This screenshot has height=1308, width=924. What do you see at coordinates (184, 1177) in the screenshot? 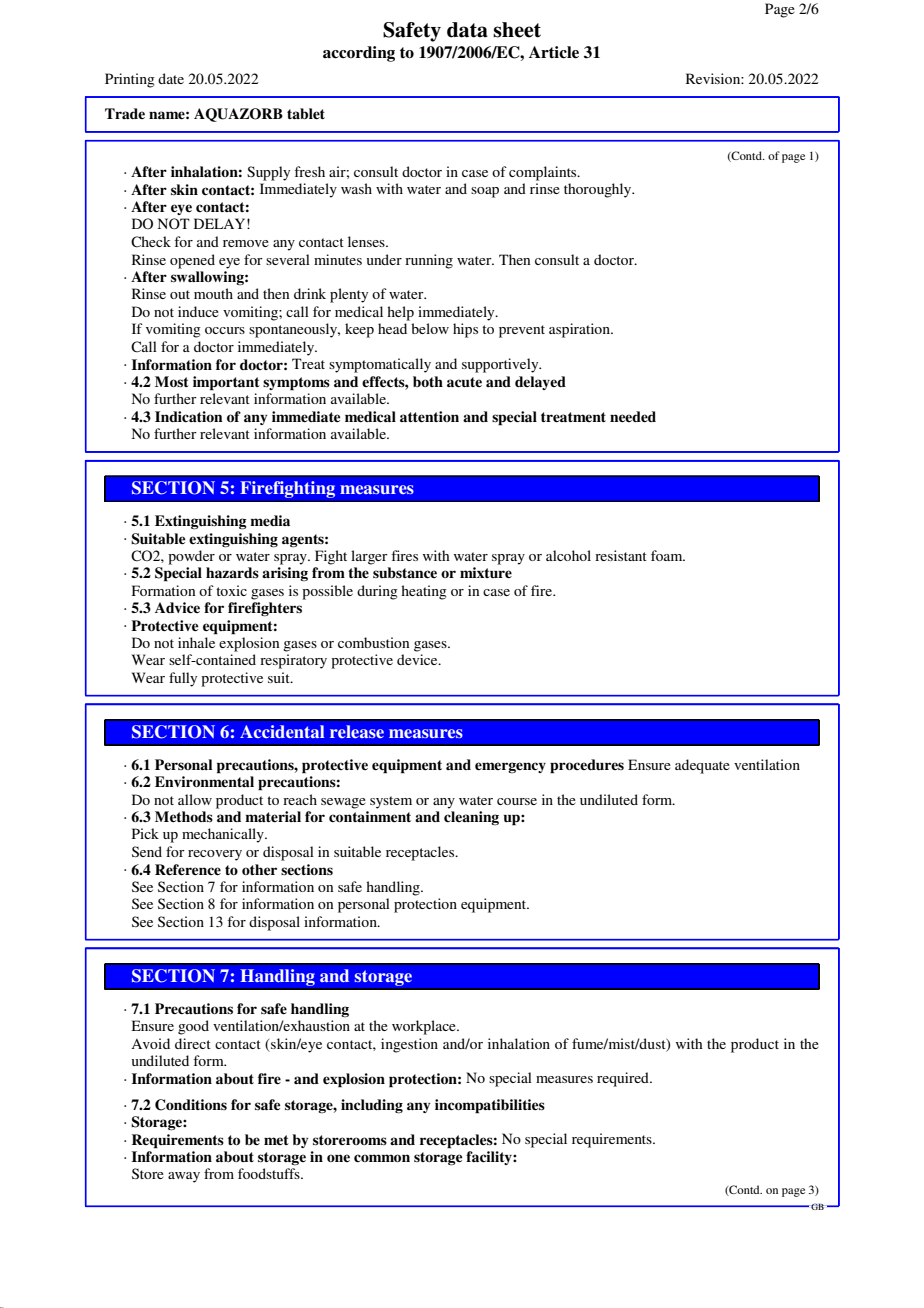
I see `away` at bounding box center [184, 1177].
